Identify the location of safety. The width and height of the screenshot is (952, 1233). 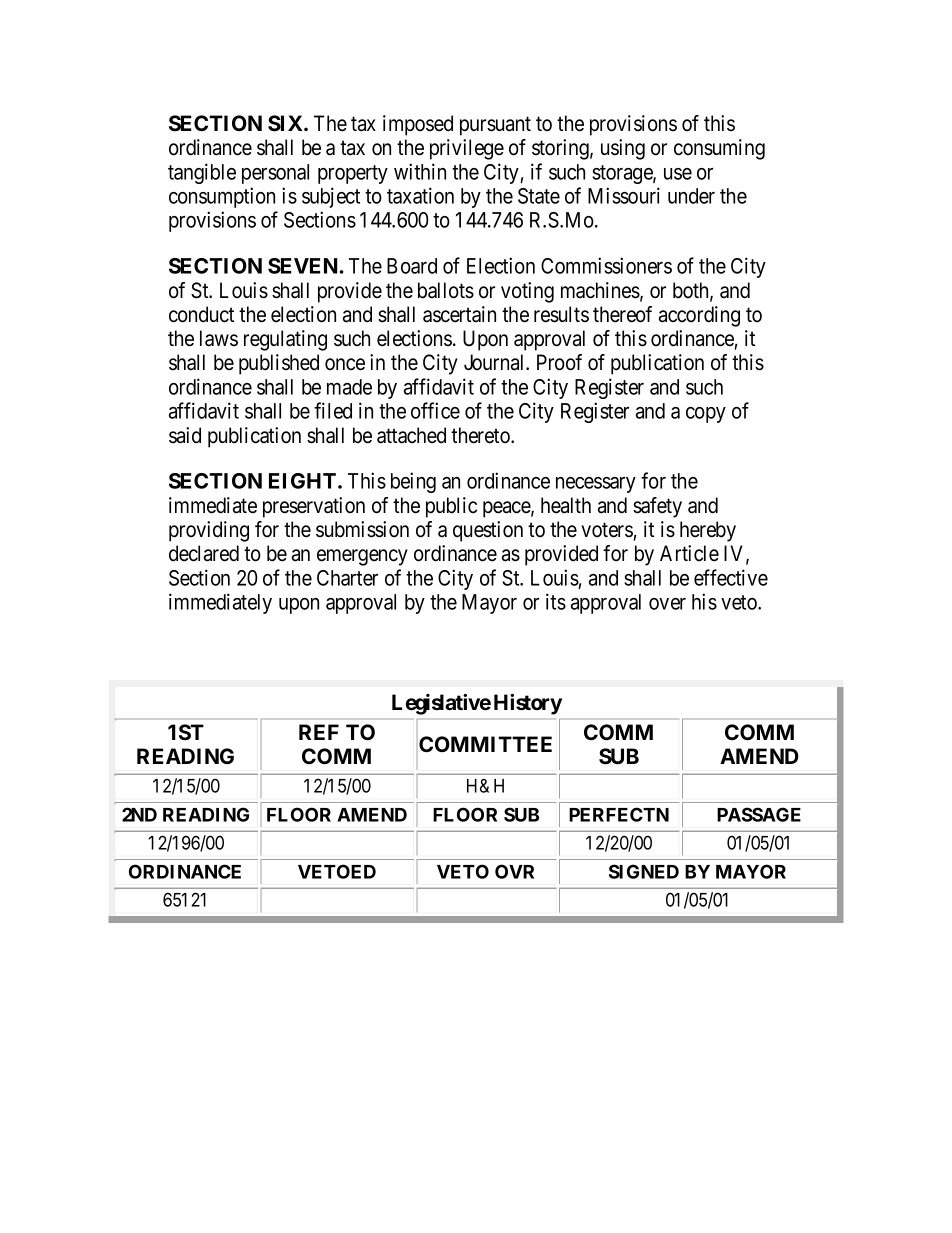
(657, 507).
